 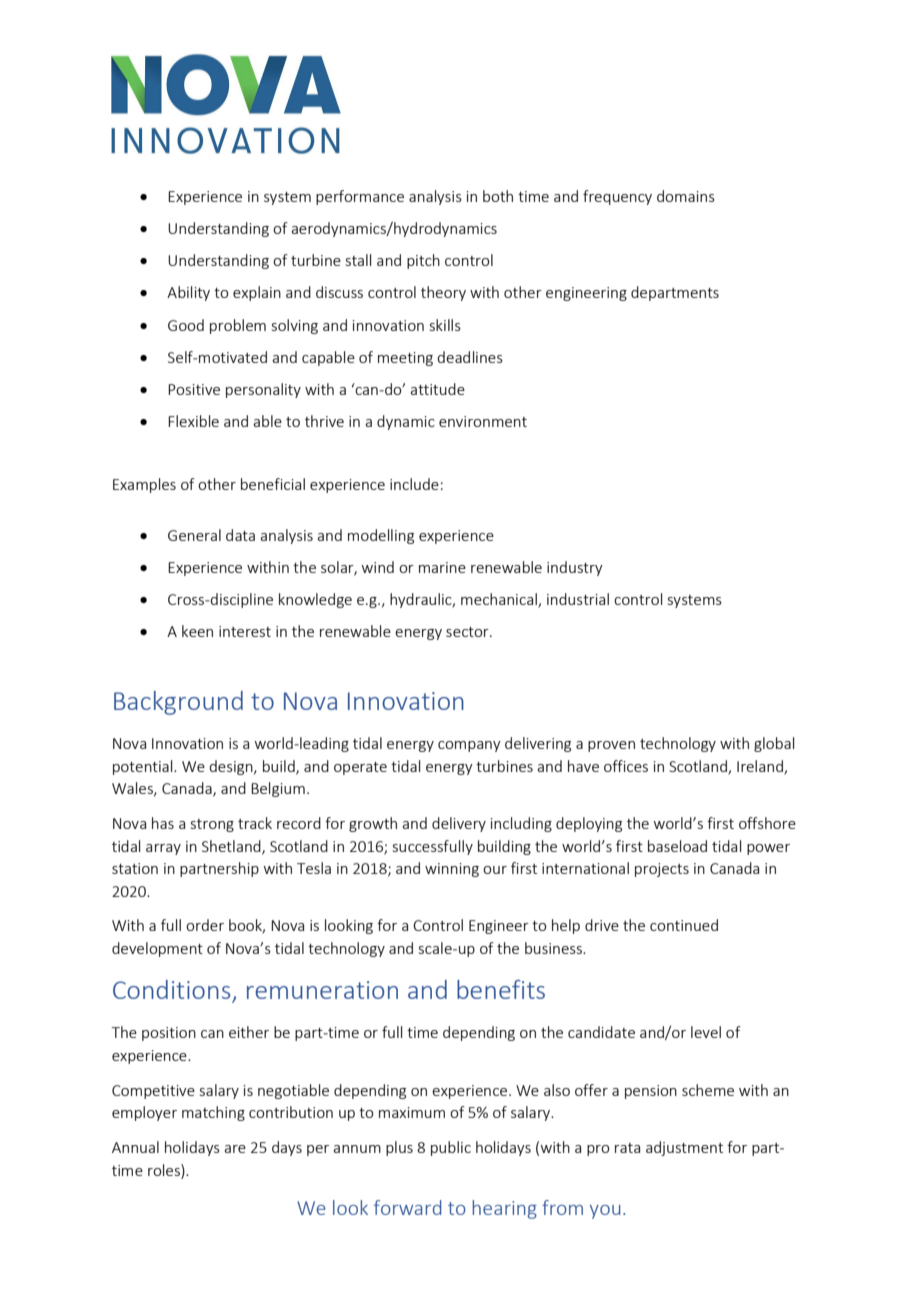 I want to click on Background, so click(x=178, y=703).
